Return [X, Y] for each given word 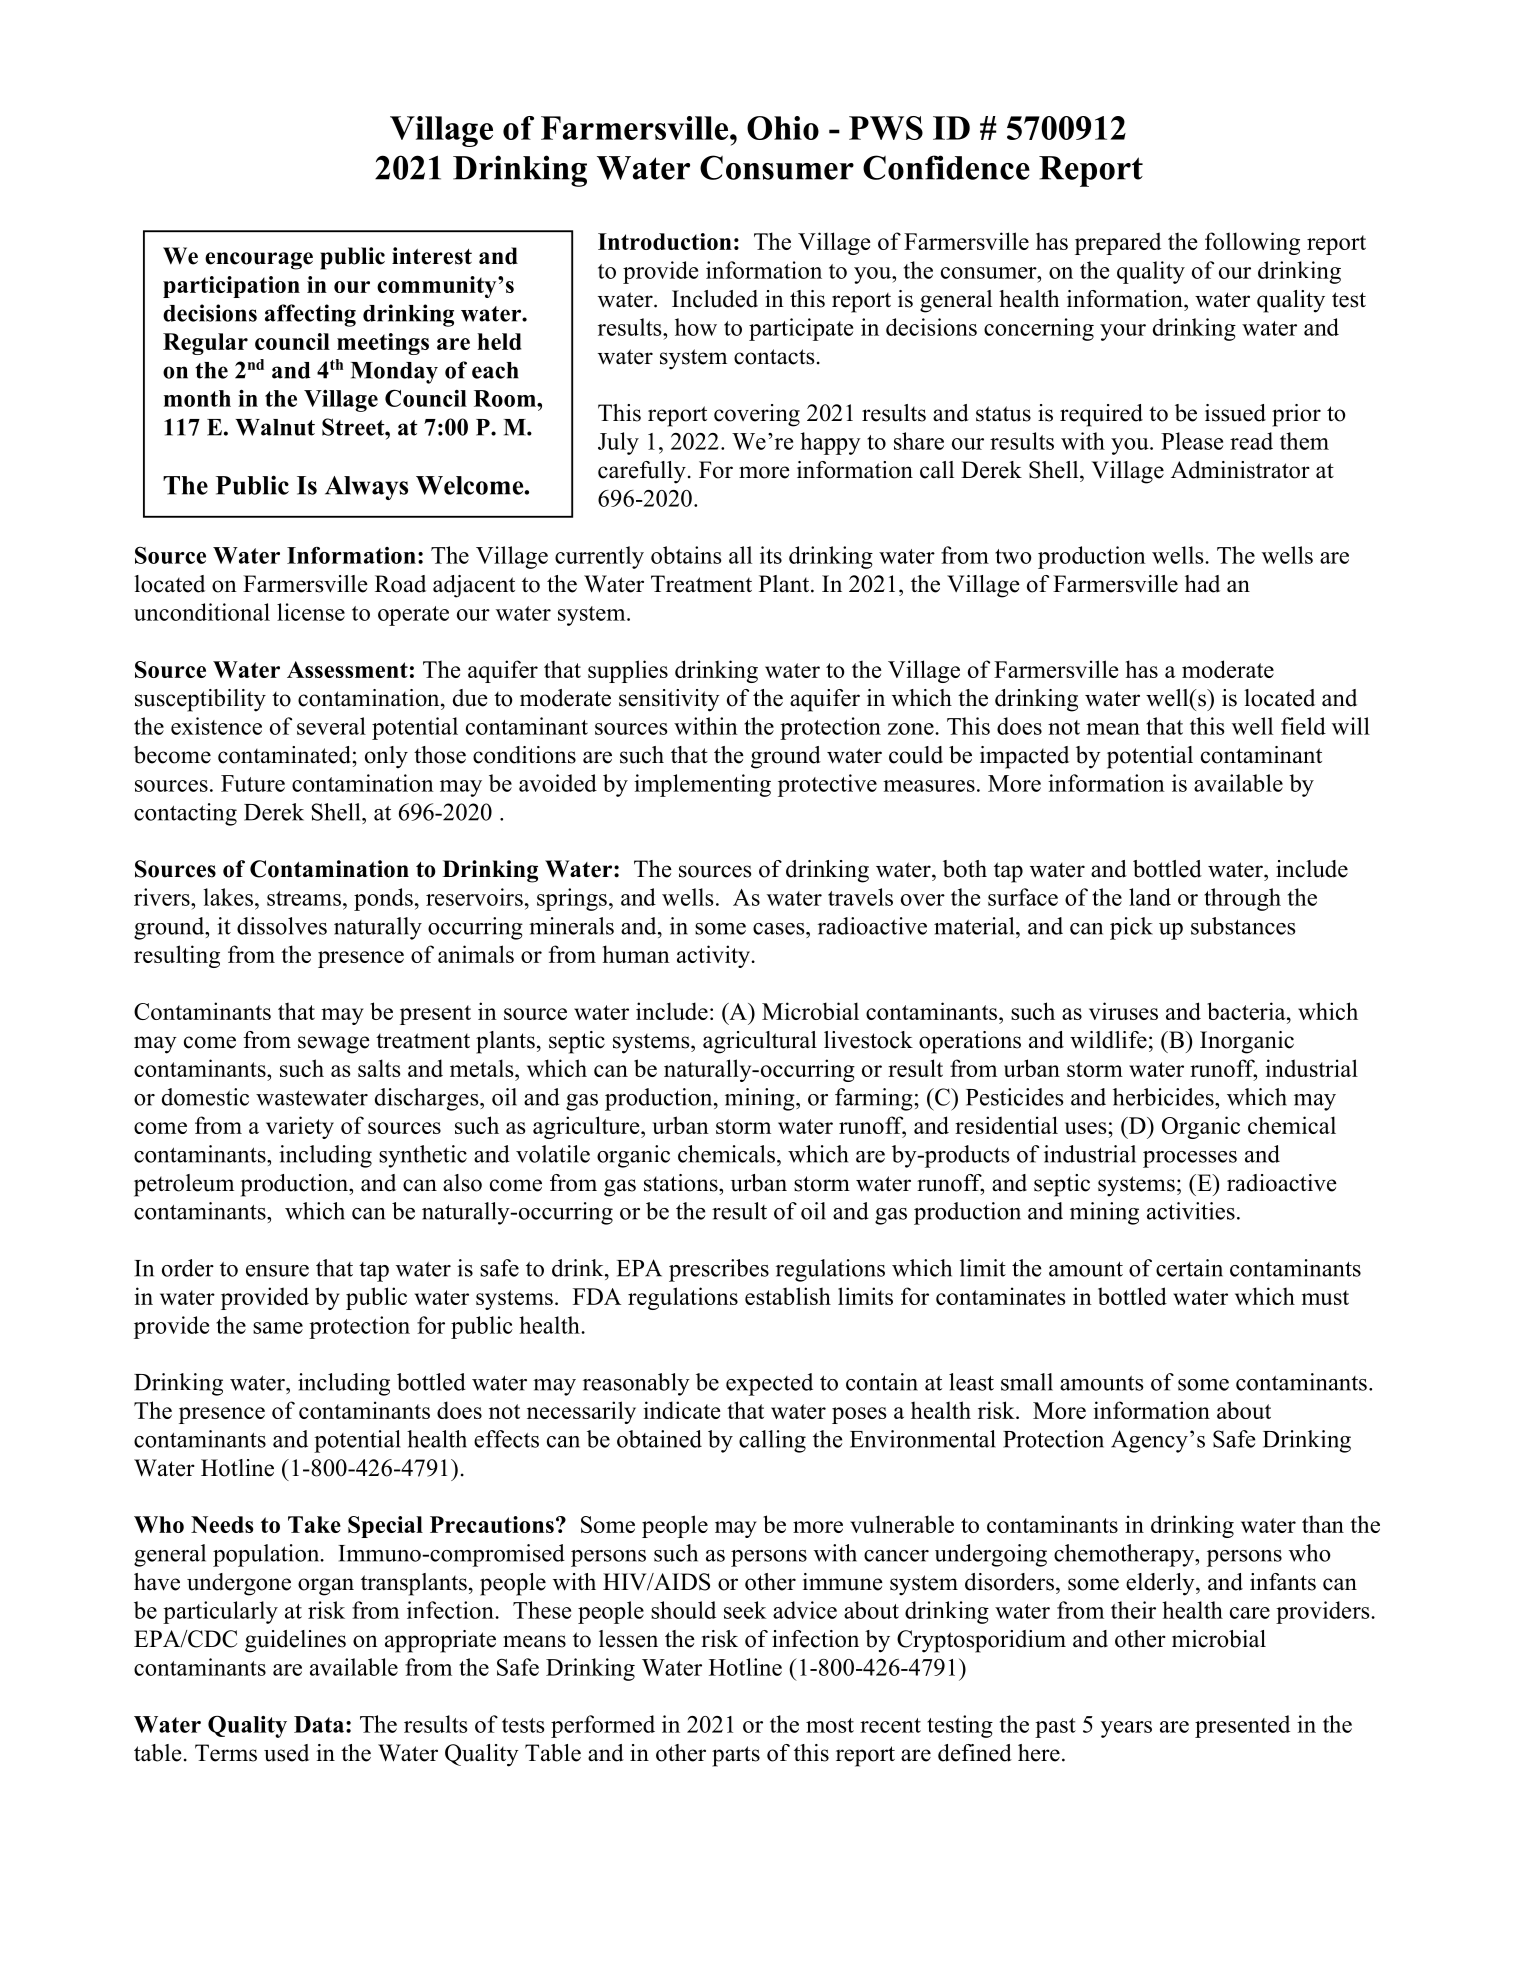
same [278, 1328]
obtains [686, 555]
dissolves [282, 926]
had [1202, 584]
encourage [259, 261]
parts [736, 1756]
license [311, 612]
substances [1243, 926]
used [286, 1753]
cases [780, 929]
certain [1189, 1268]
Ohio [783, 128]
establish [788, 1296]
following [1252, 243]
